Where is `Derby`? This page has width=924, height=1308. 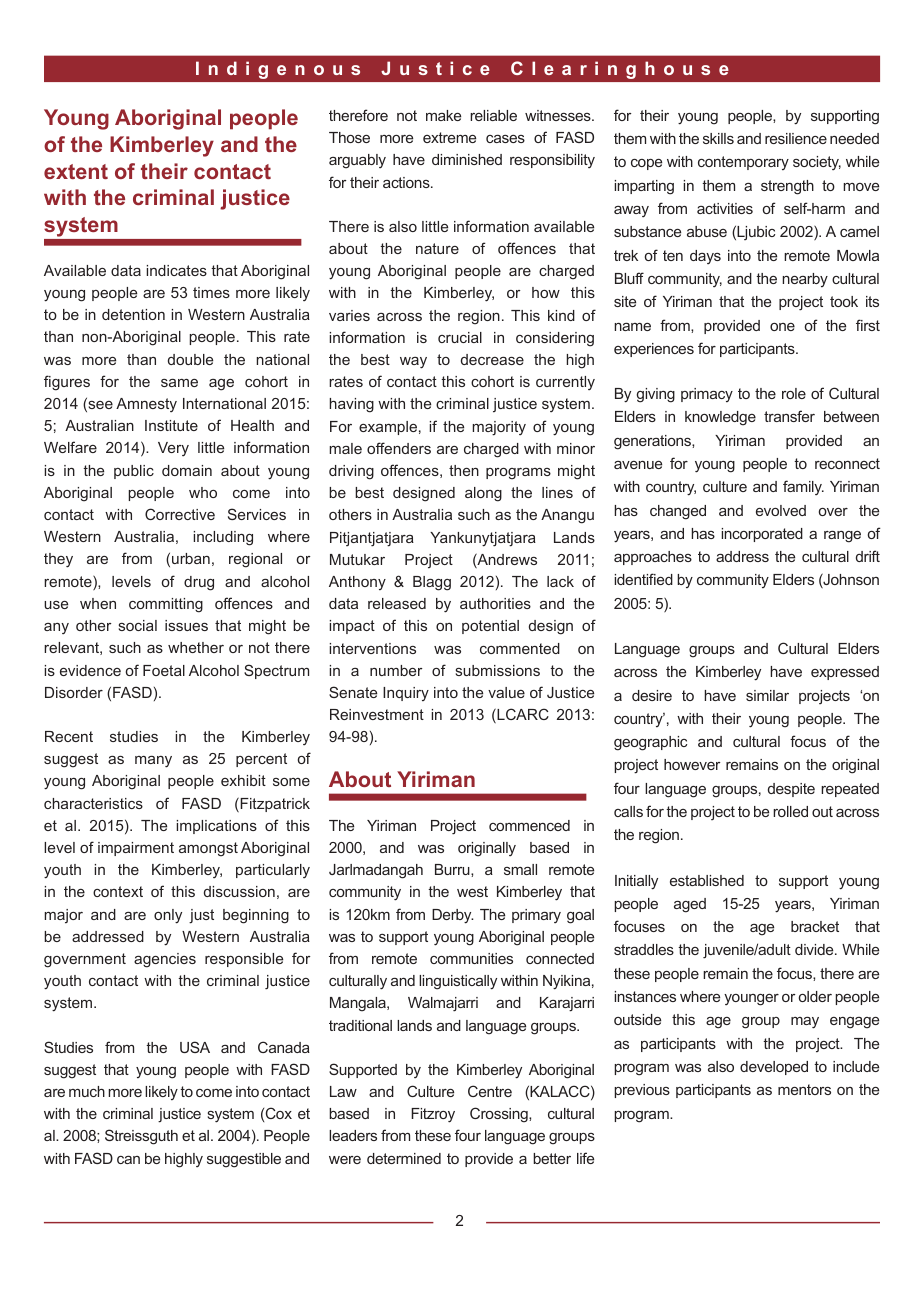
Derby is located at coordinates (453, 916).
